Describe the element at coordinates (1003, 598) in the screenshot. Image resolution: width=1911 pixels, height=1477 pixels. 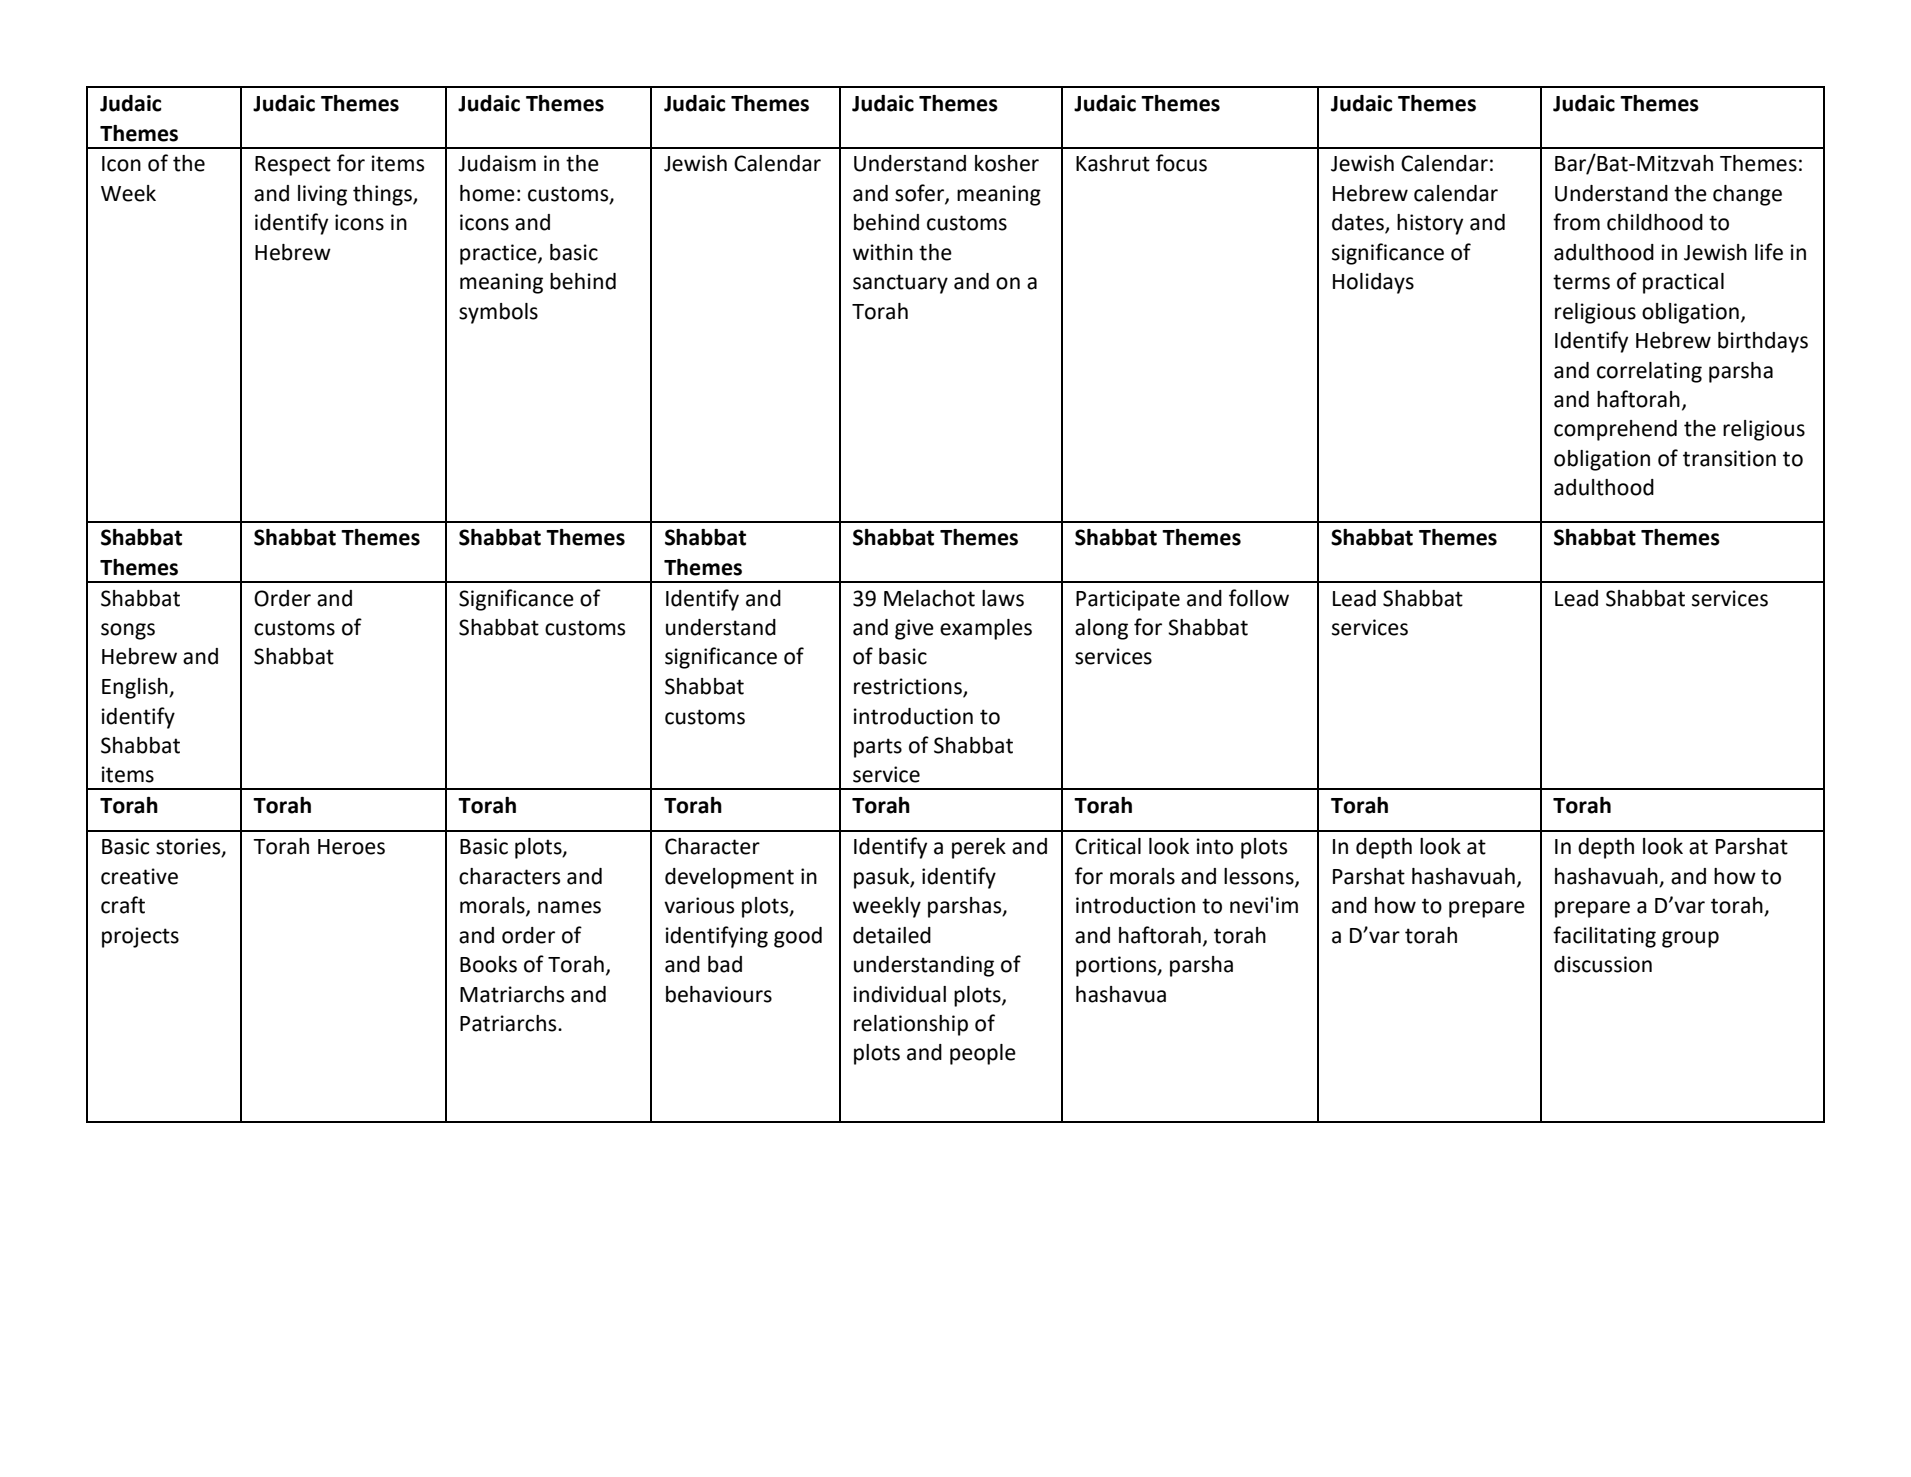
I see `laws` at that location.
